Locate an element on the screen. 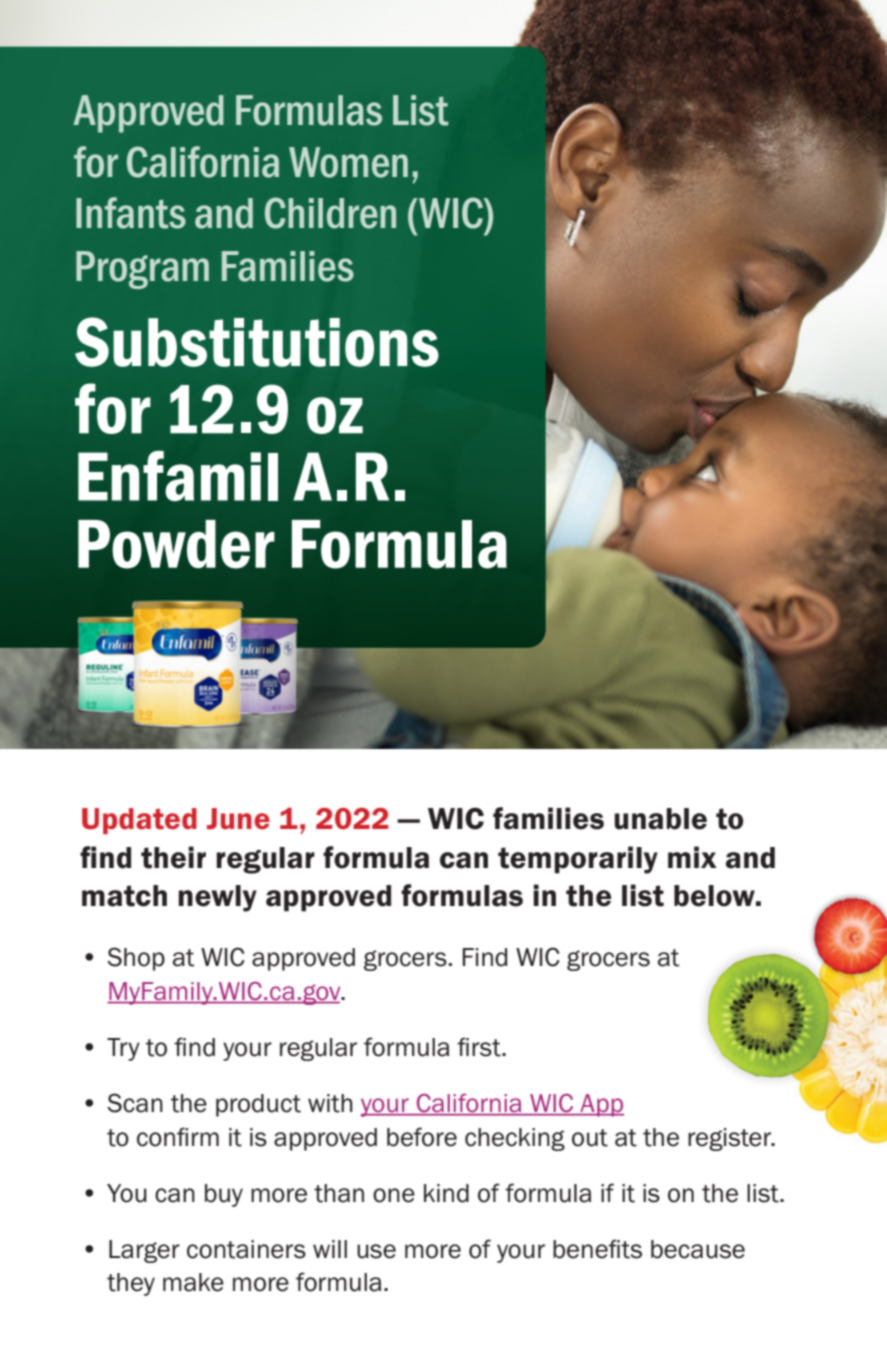 Image resolution: width=887 pixels, height=1372 pixels. Children is located at coordinates (330, 213).
